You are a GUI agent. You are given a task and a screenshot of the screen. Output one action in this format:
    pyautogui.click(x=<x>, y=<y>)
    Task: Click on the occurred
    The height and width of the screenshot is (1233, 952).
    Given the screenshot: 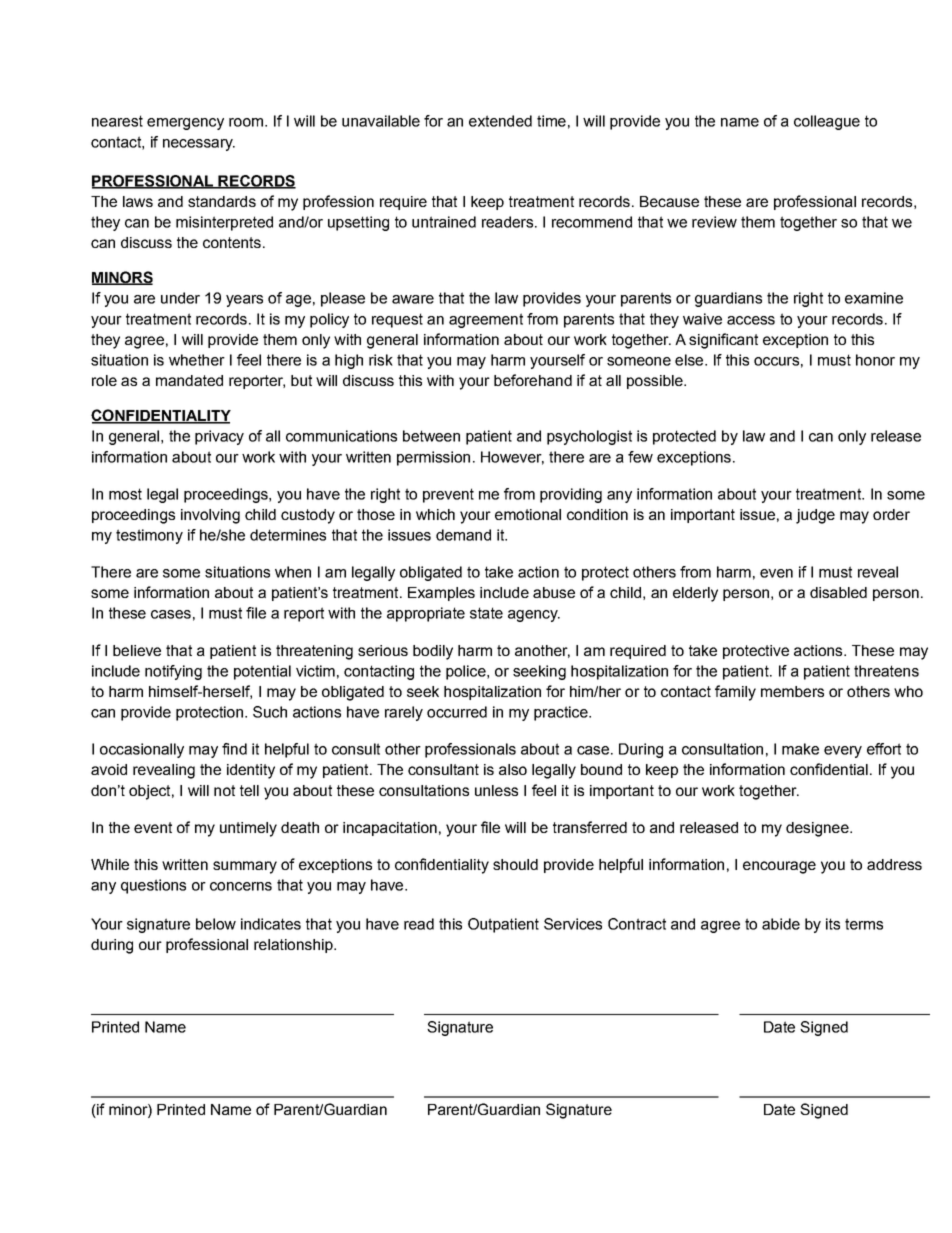 What is the action you would take?
    pyautogui.click(x=457, y=712)
